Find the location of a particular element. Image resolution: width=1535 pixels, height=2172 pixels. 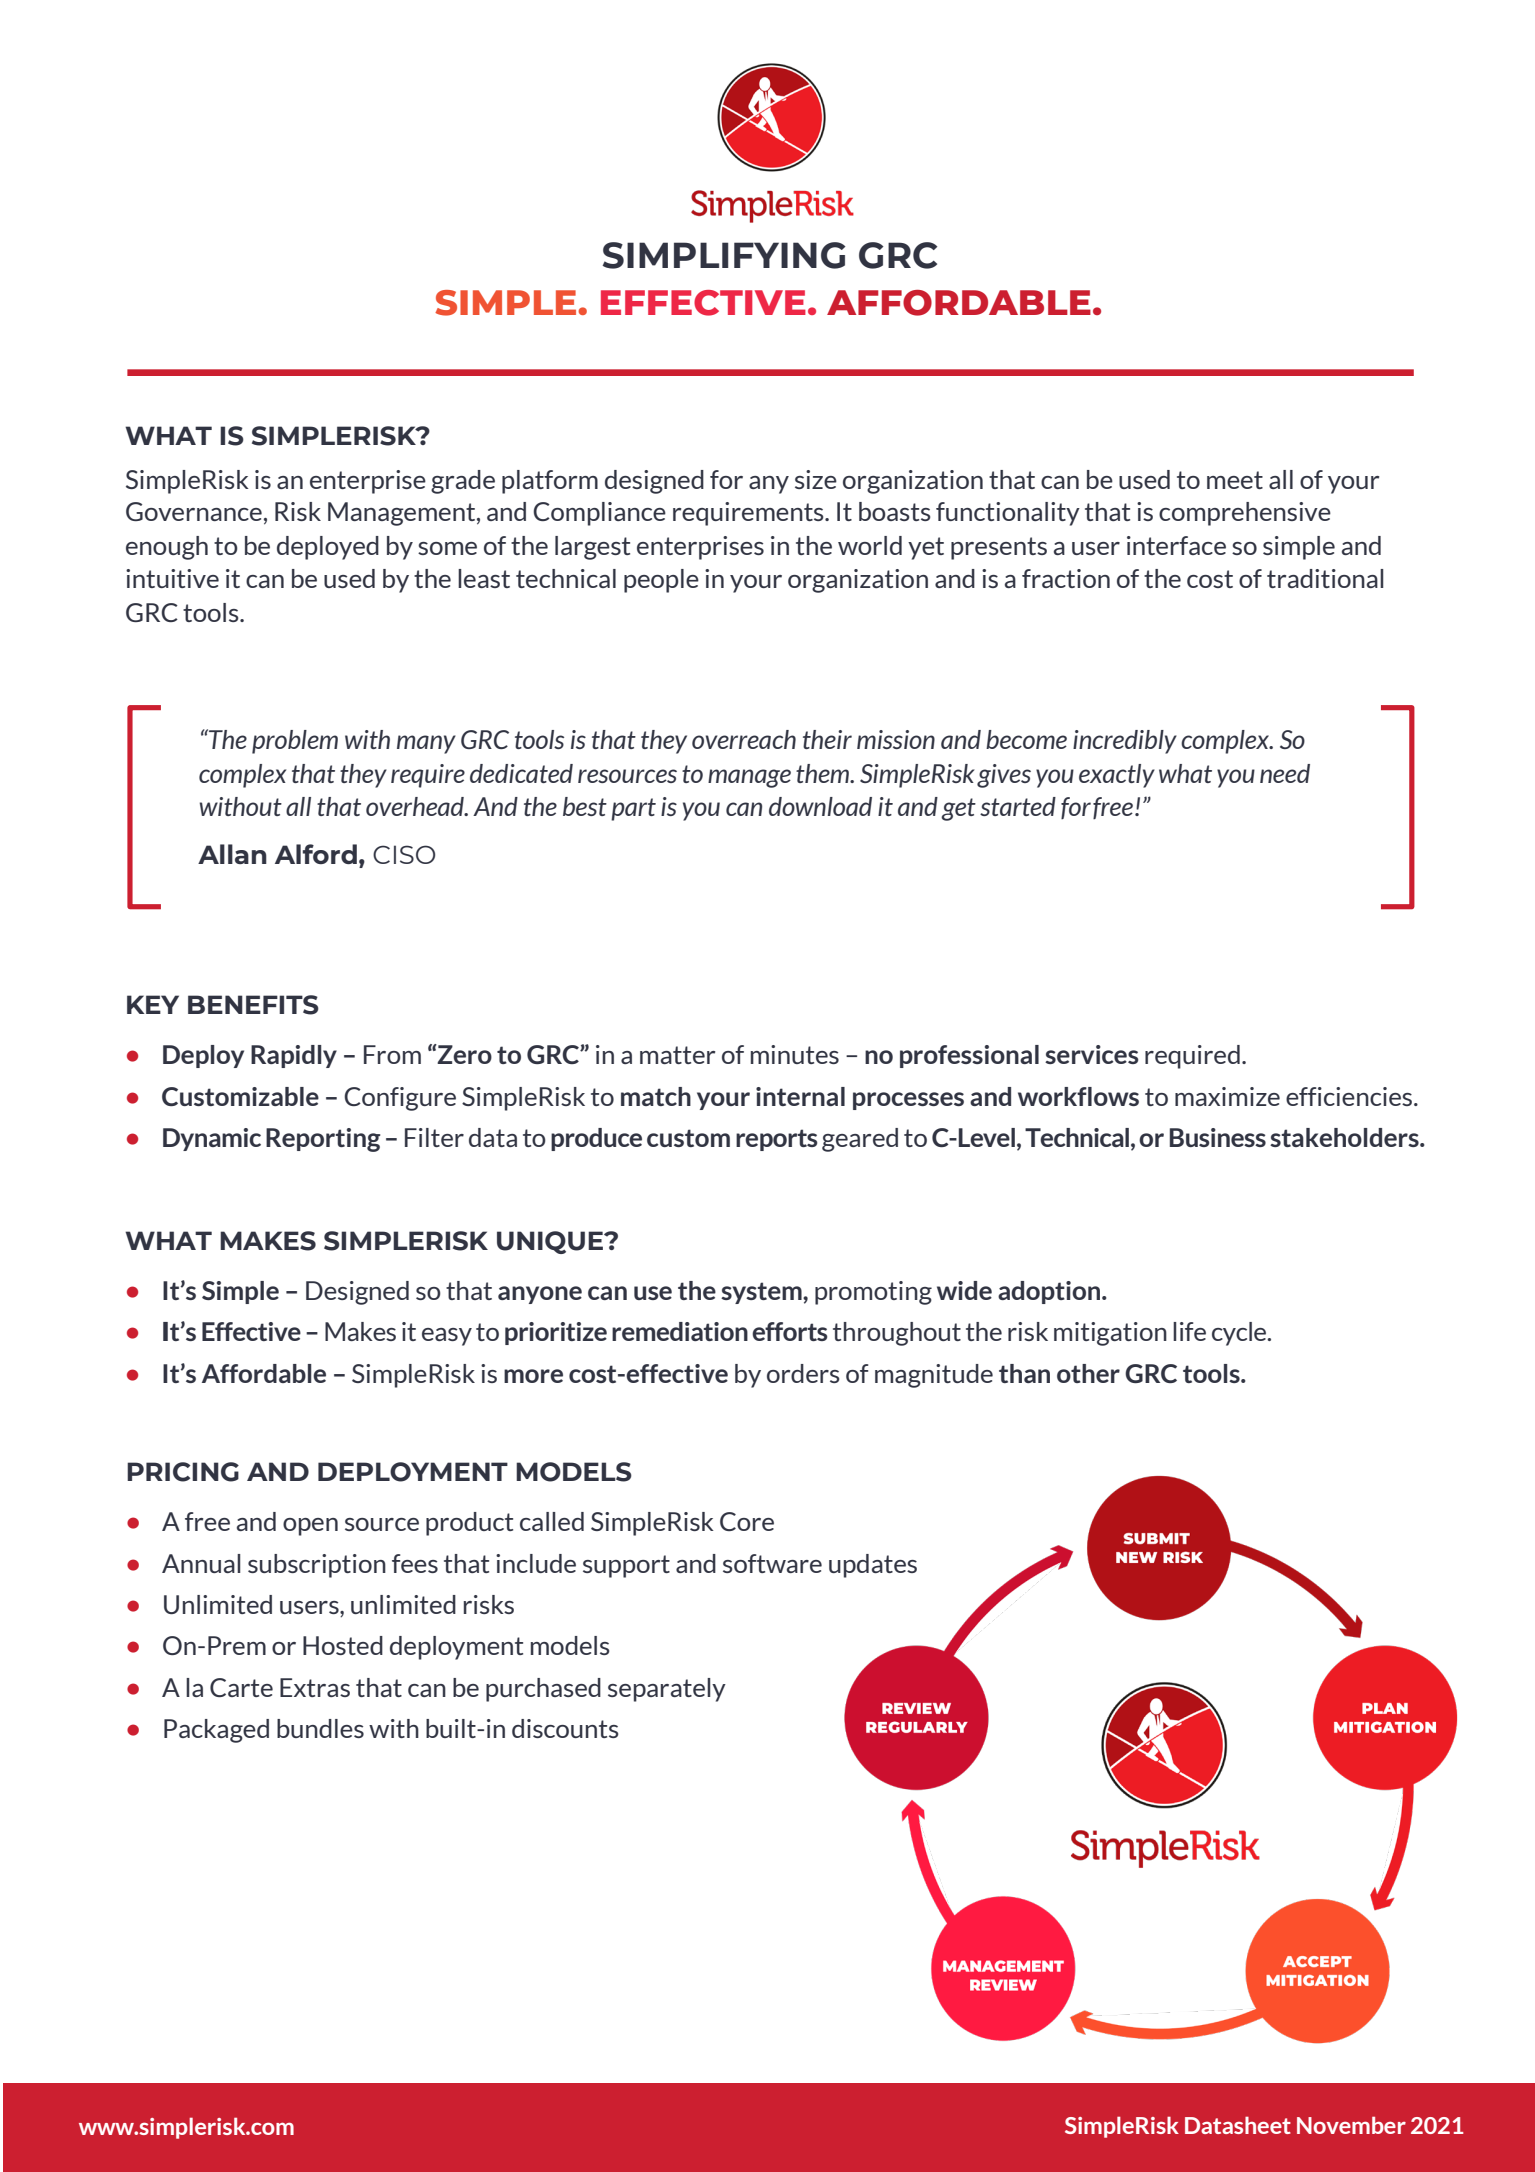

other is located at coordinates (1088, 1373).
